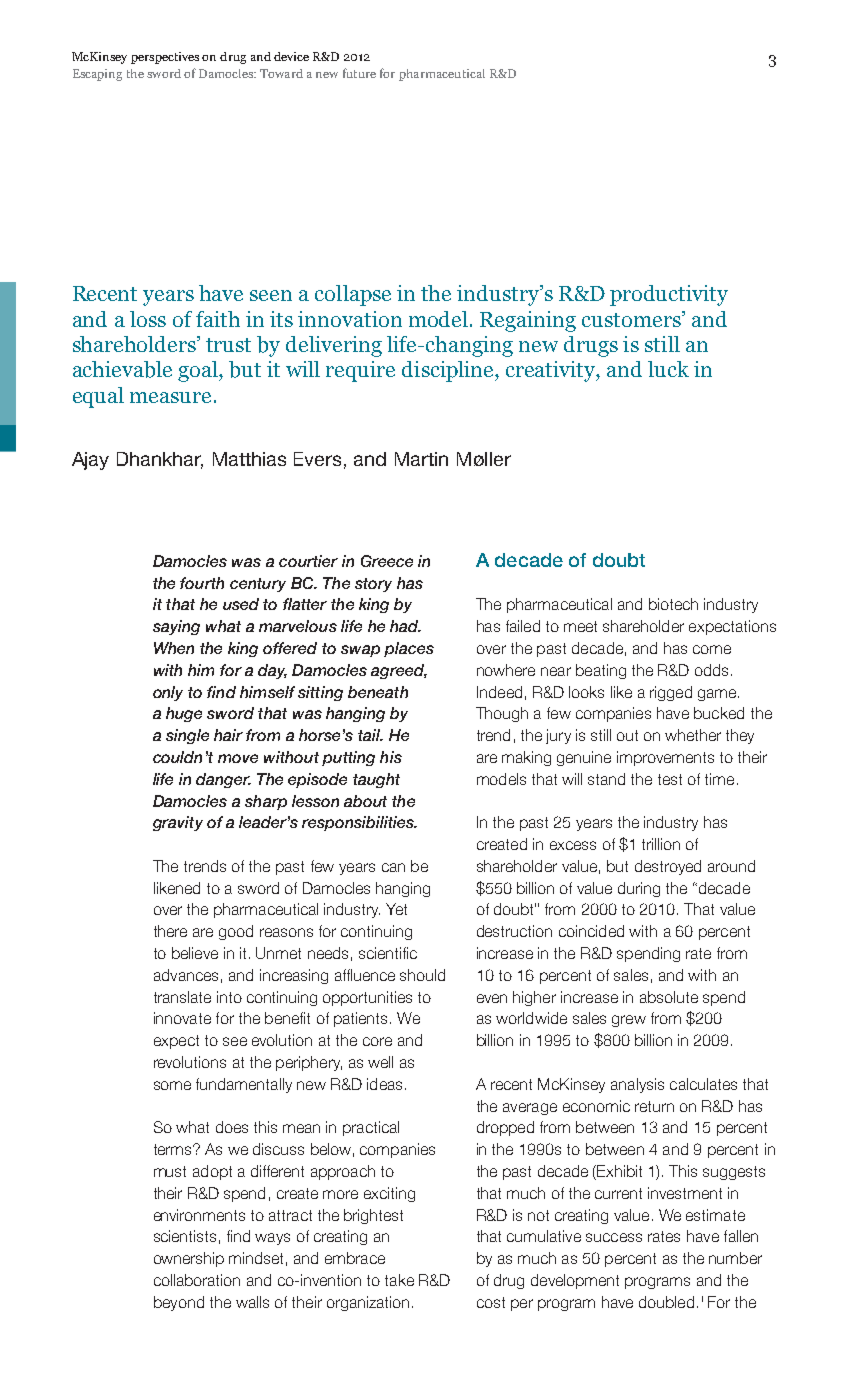  I want to click on should, so click(422, 975).
